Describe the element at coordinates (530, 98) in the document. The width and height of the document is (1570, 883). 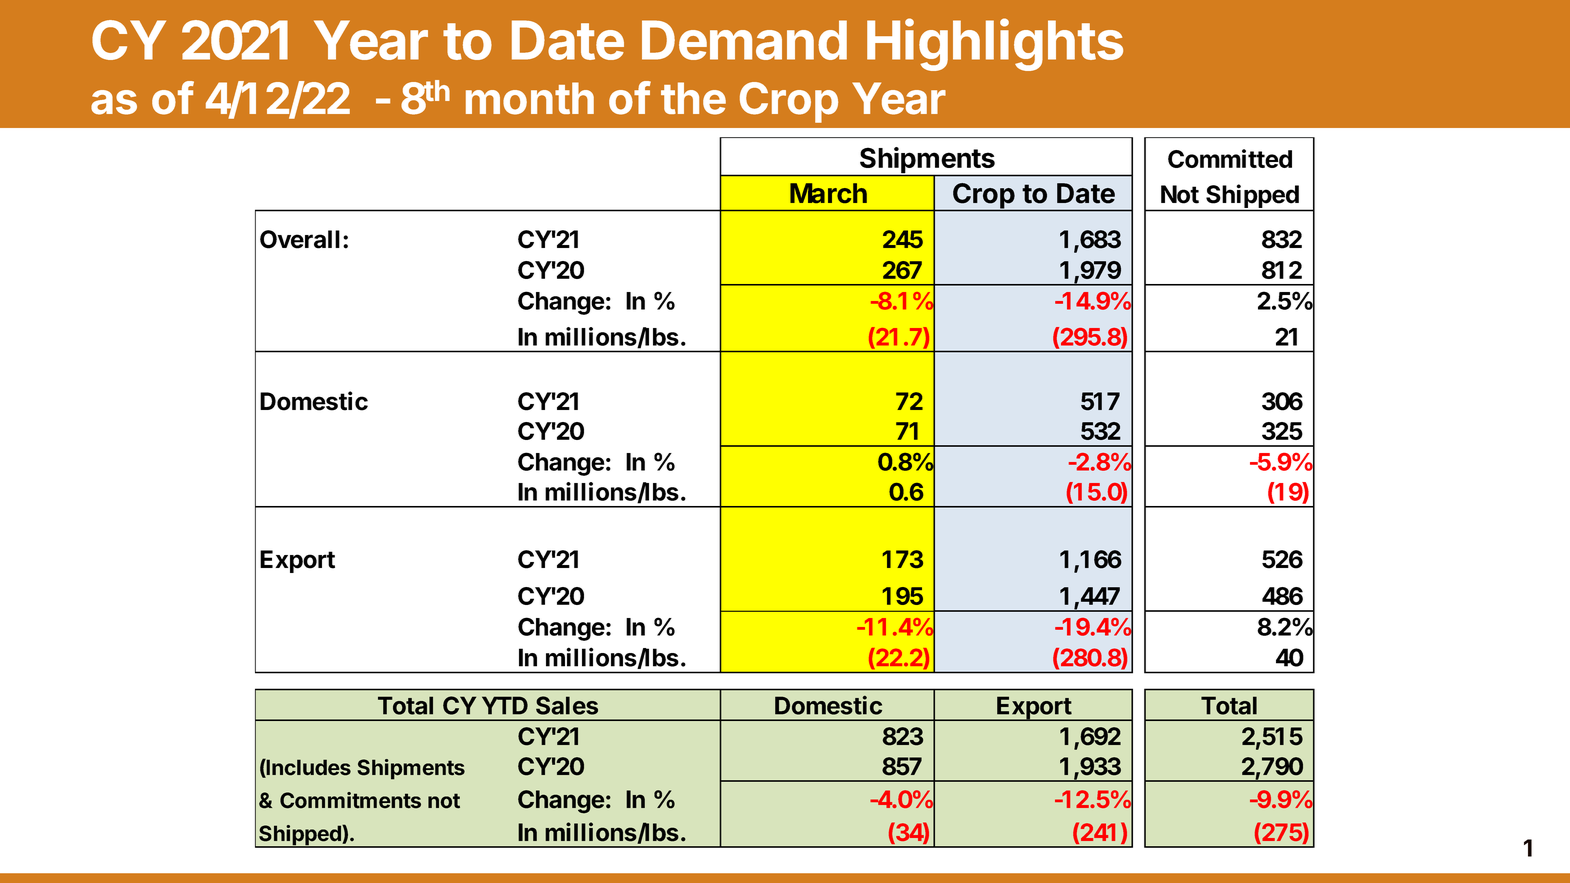
I see `month` at that location.
